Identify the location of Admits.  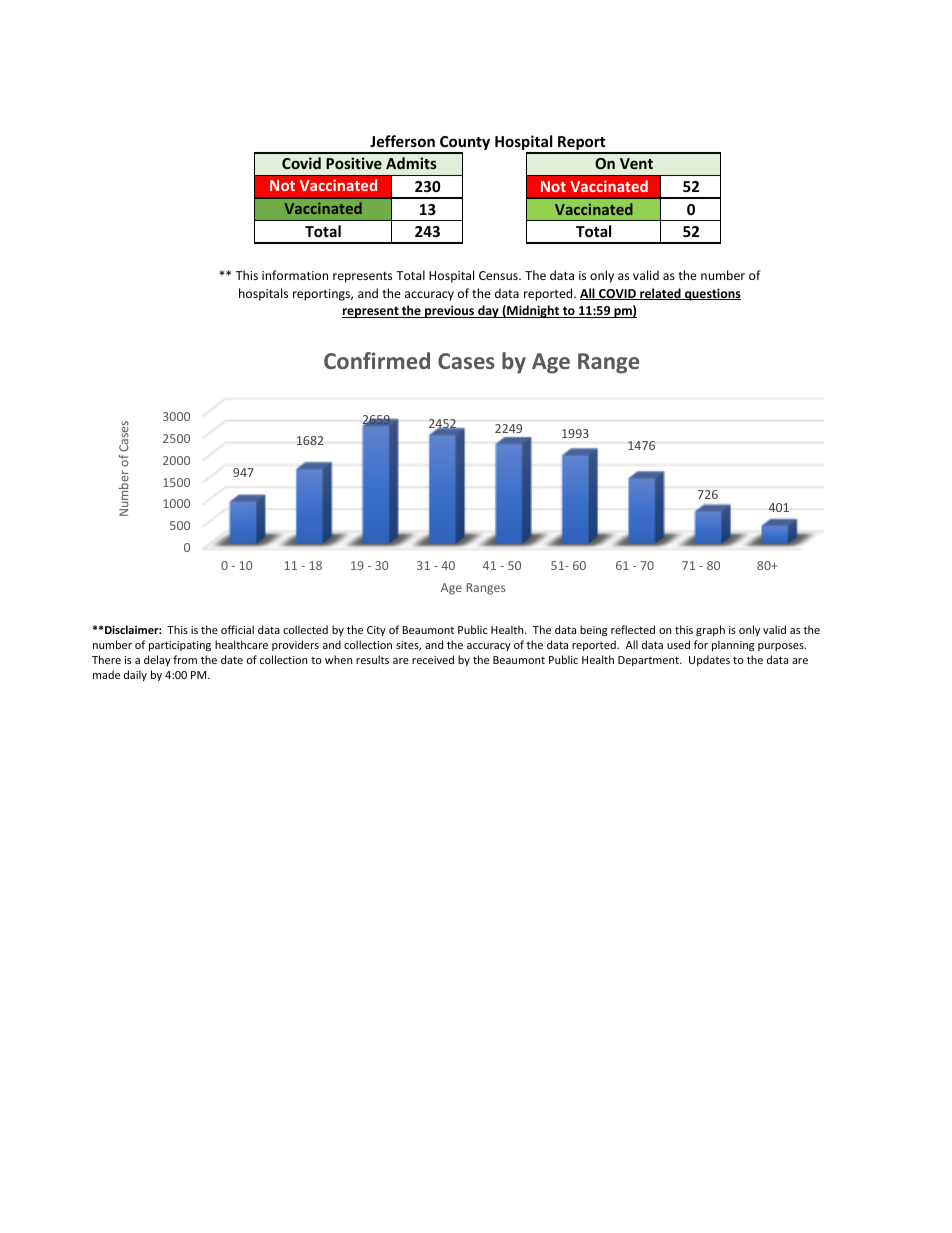
(411, 163).
